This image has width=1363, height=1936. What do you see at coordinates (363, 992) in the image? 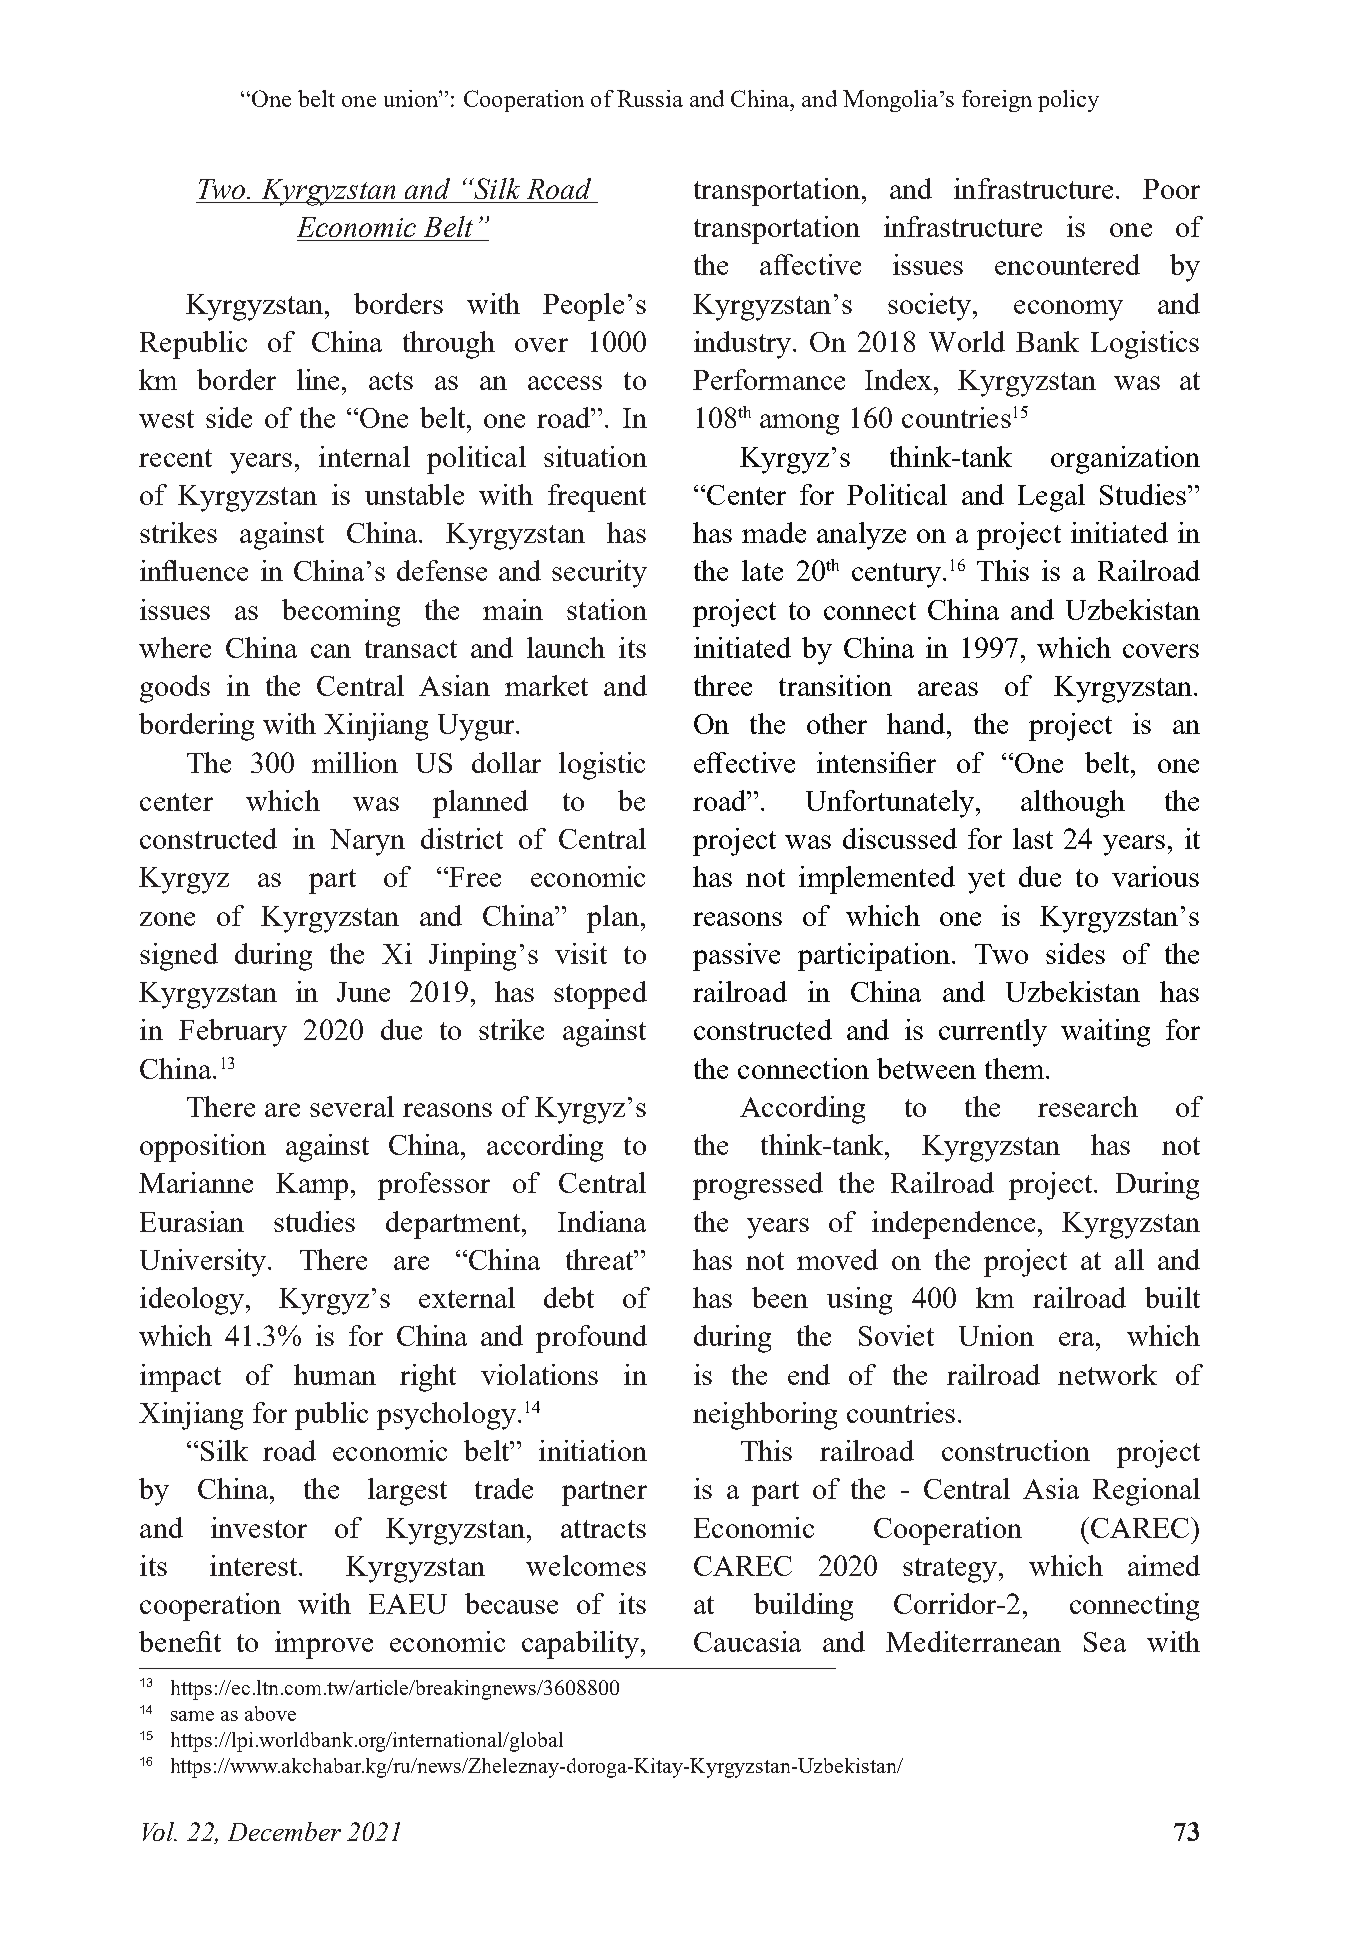
I see `June` at bounding box center [363, 992].
